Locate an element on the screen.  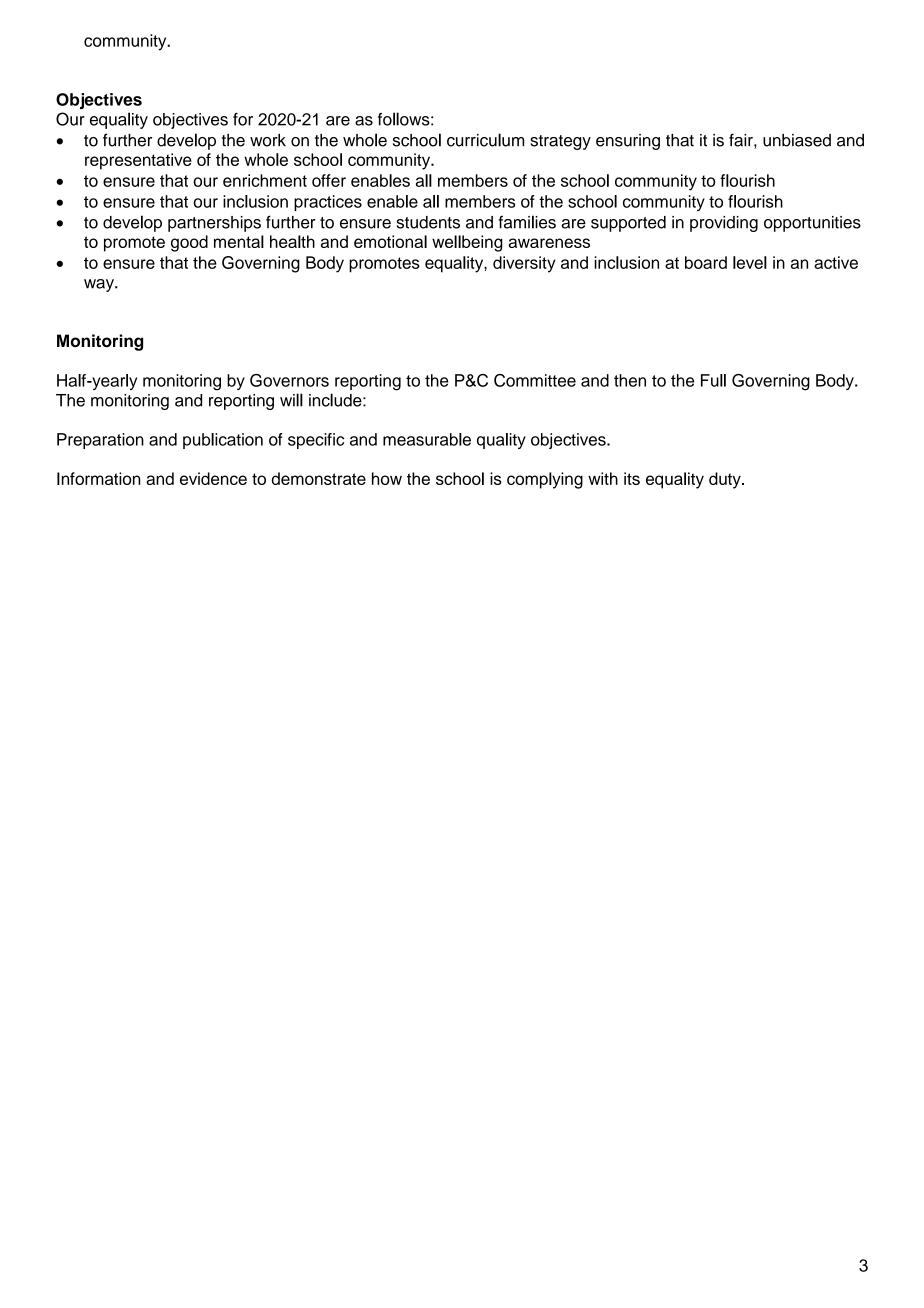
evidence is located at coordinates (213, 478).
